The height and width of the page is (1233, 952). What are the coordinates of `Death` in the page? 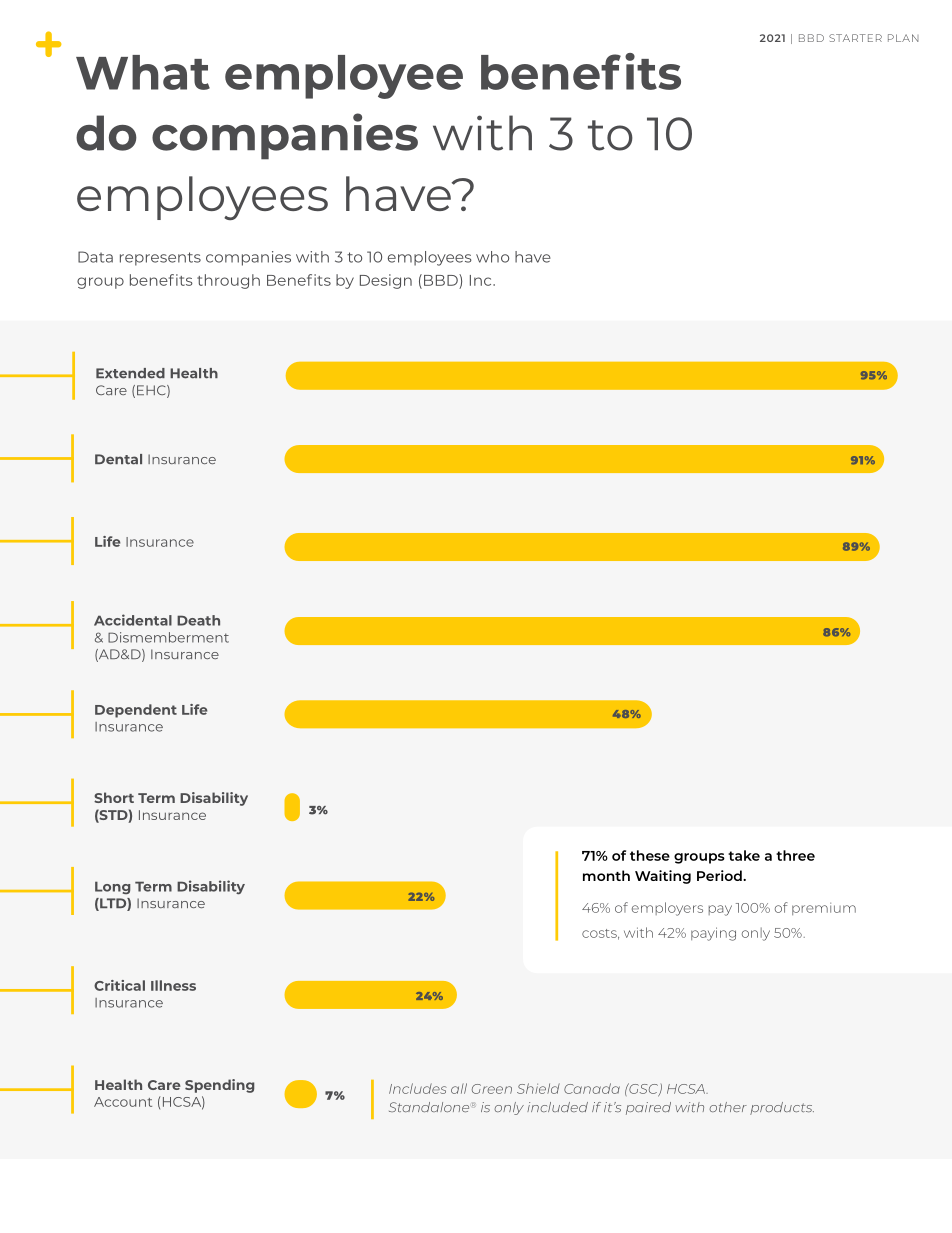 It's located at (198, 620).
